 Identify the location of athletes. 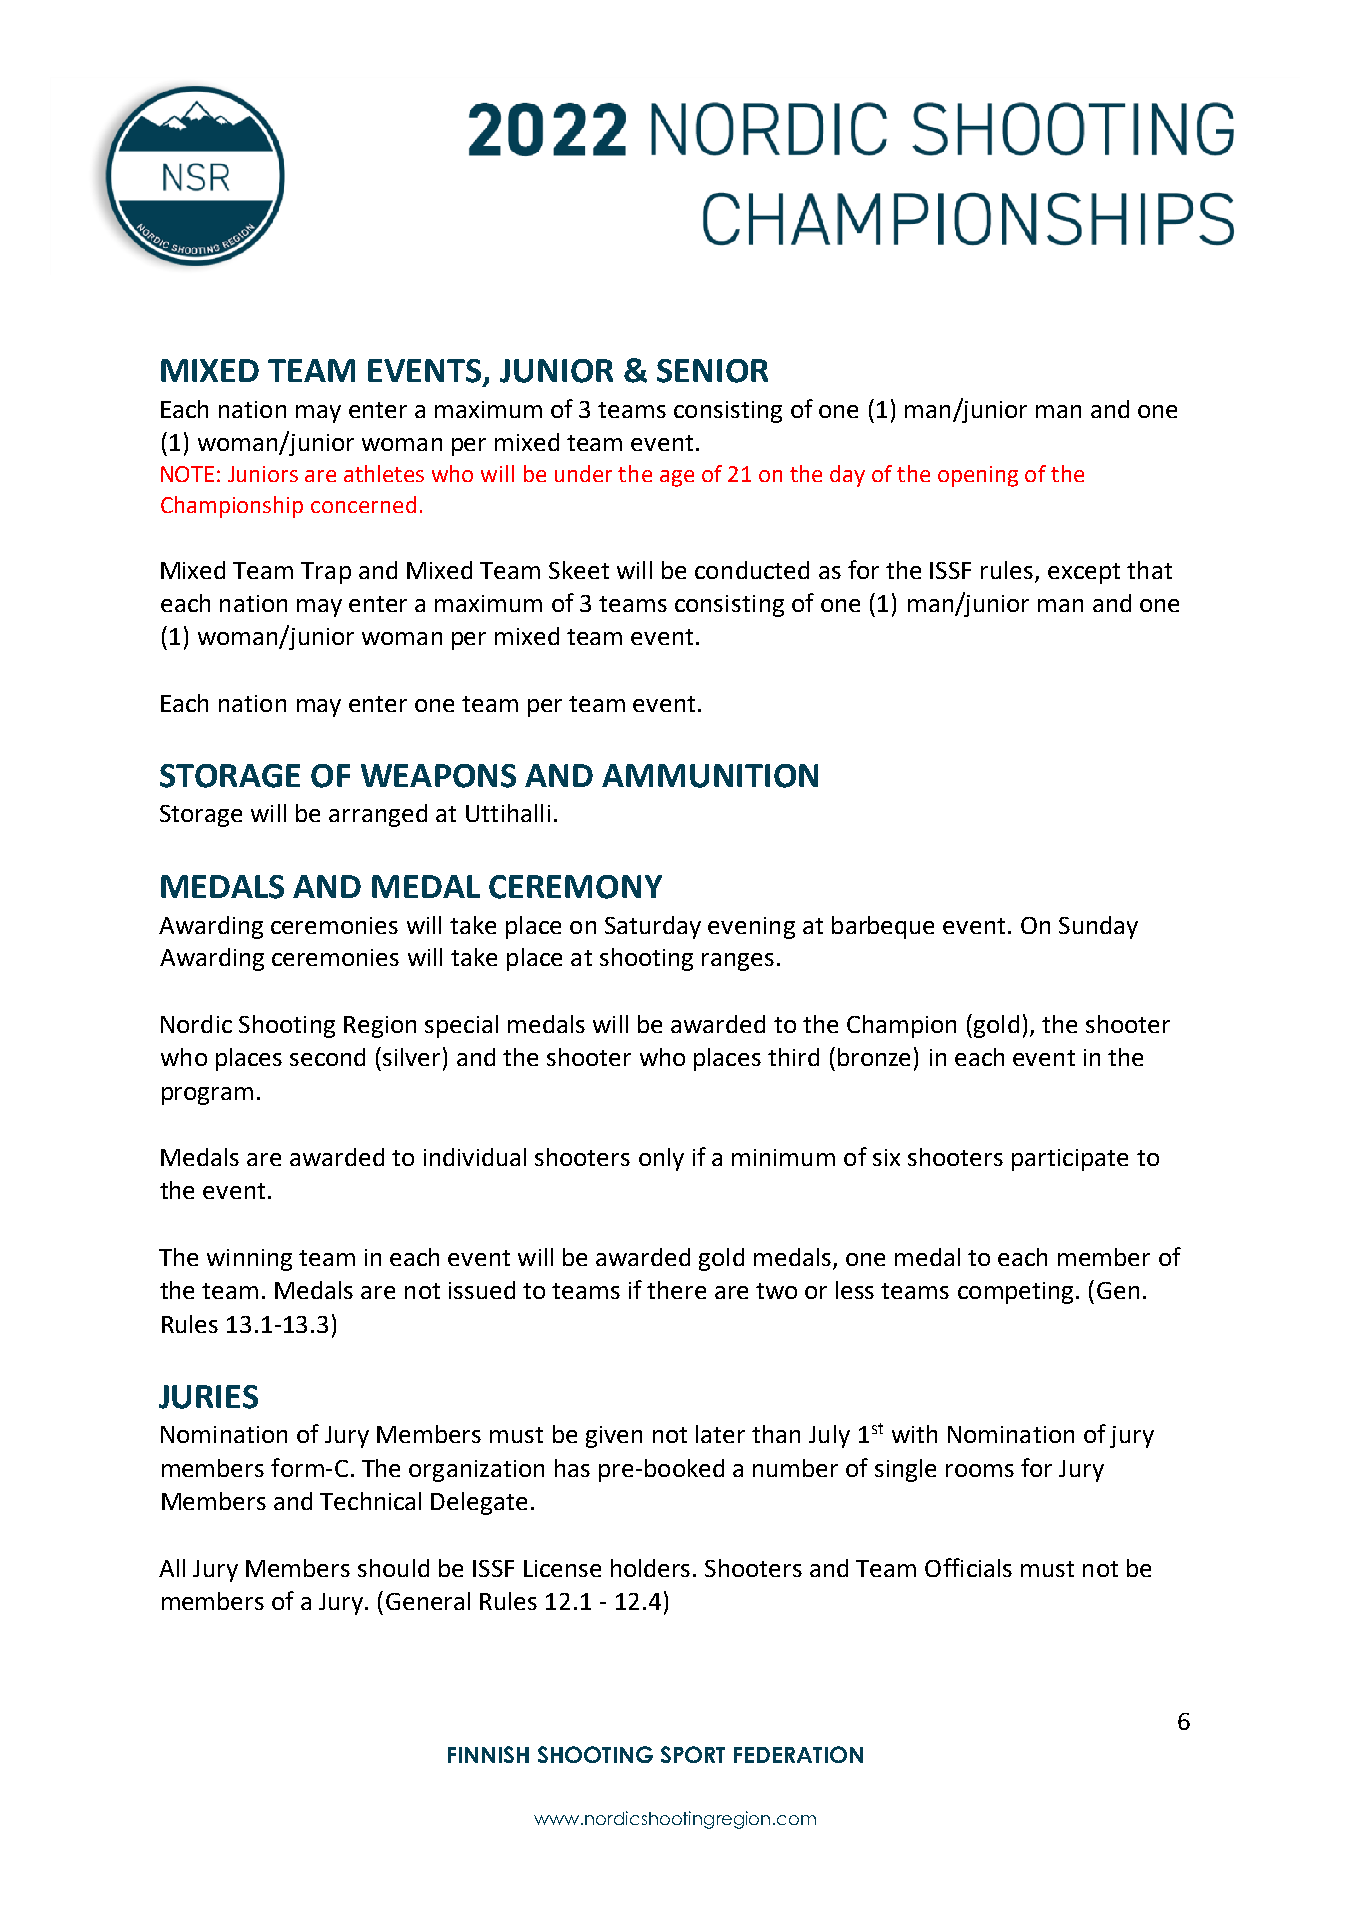
(384, 473).
